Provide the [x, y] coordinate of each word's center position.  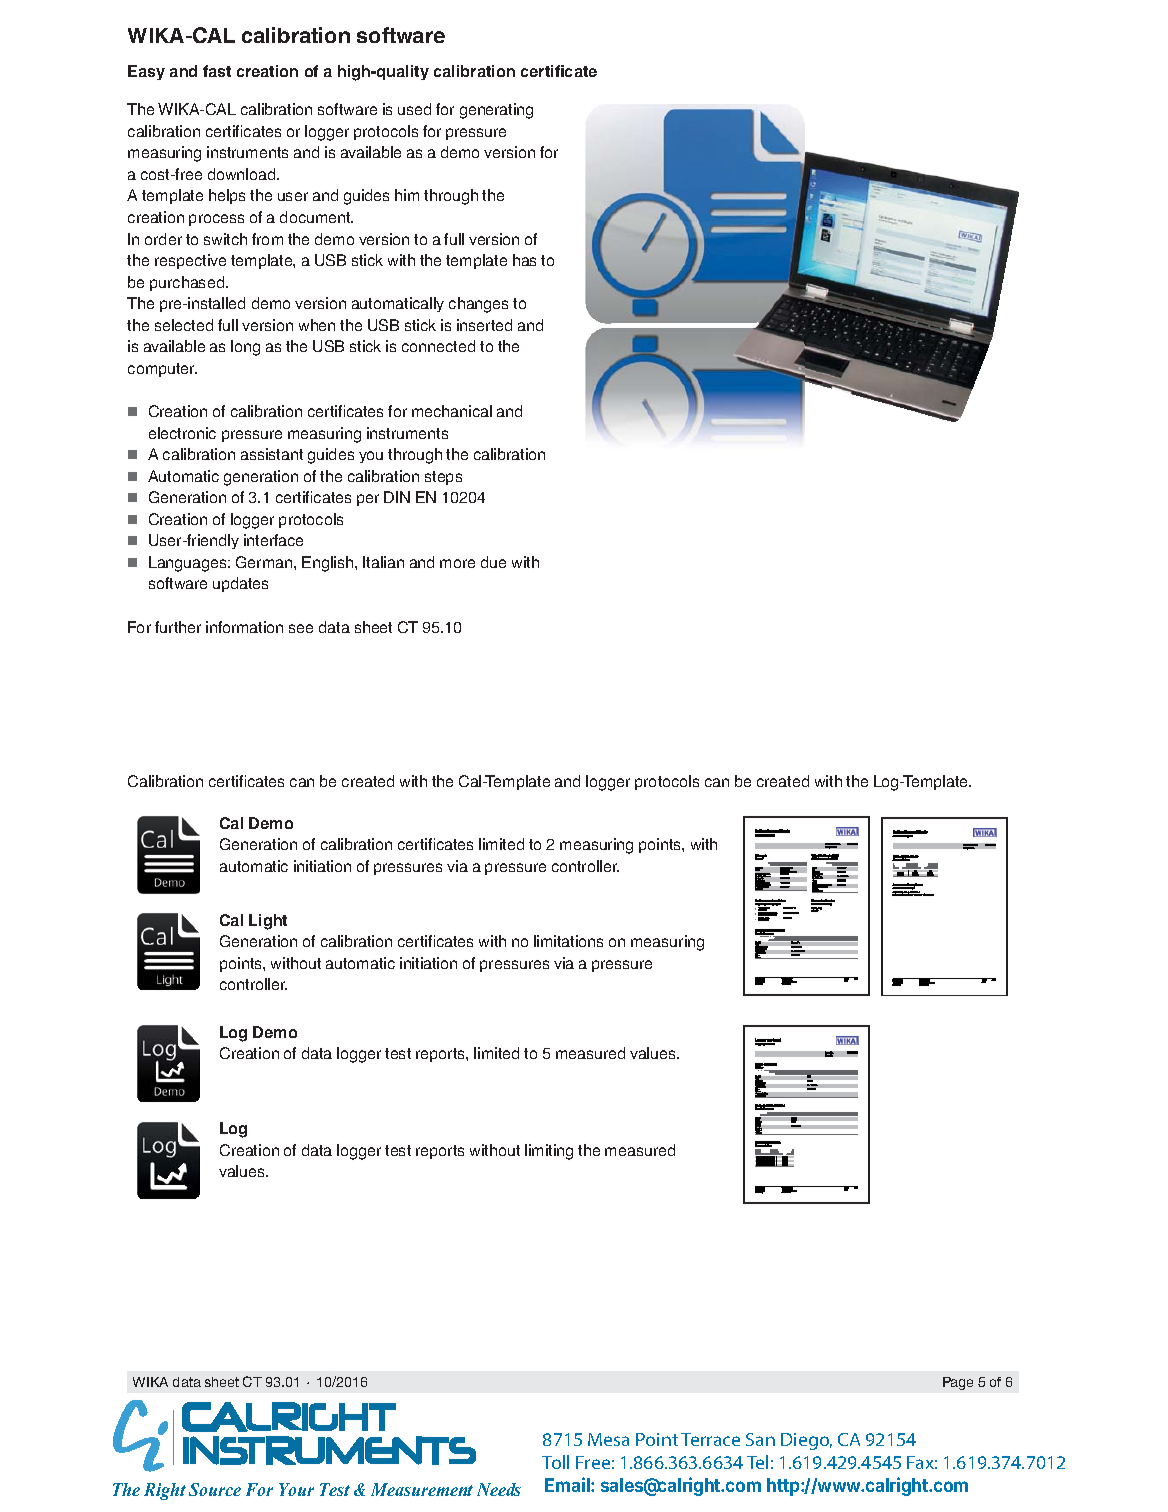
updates [240, 584]
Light [268, 922]
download [243, 174]
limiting [549, 1152]
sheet [373, 627]
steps [443, 478]
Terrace [710, 1439]
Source [215, 1489]
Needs [499, 1489]
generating [496, 111]
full [454, 239]
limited [496, 1053]
